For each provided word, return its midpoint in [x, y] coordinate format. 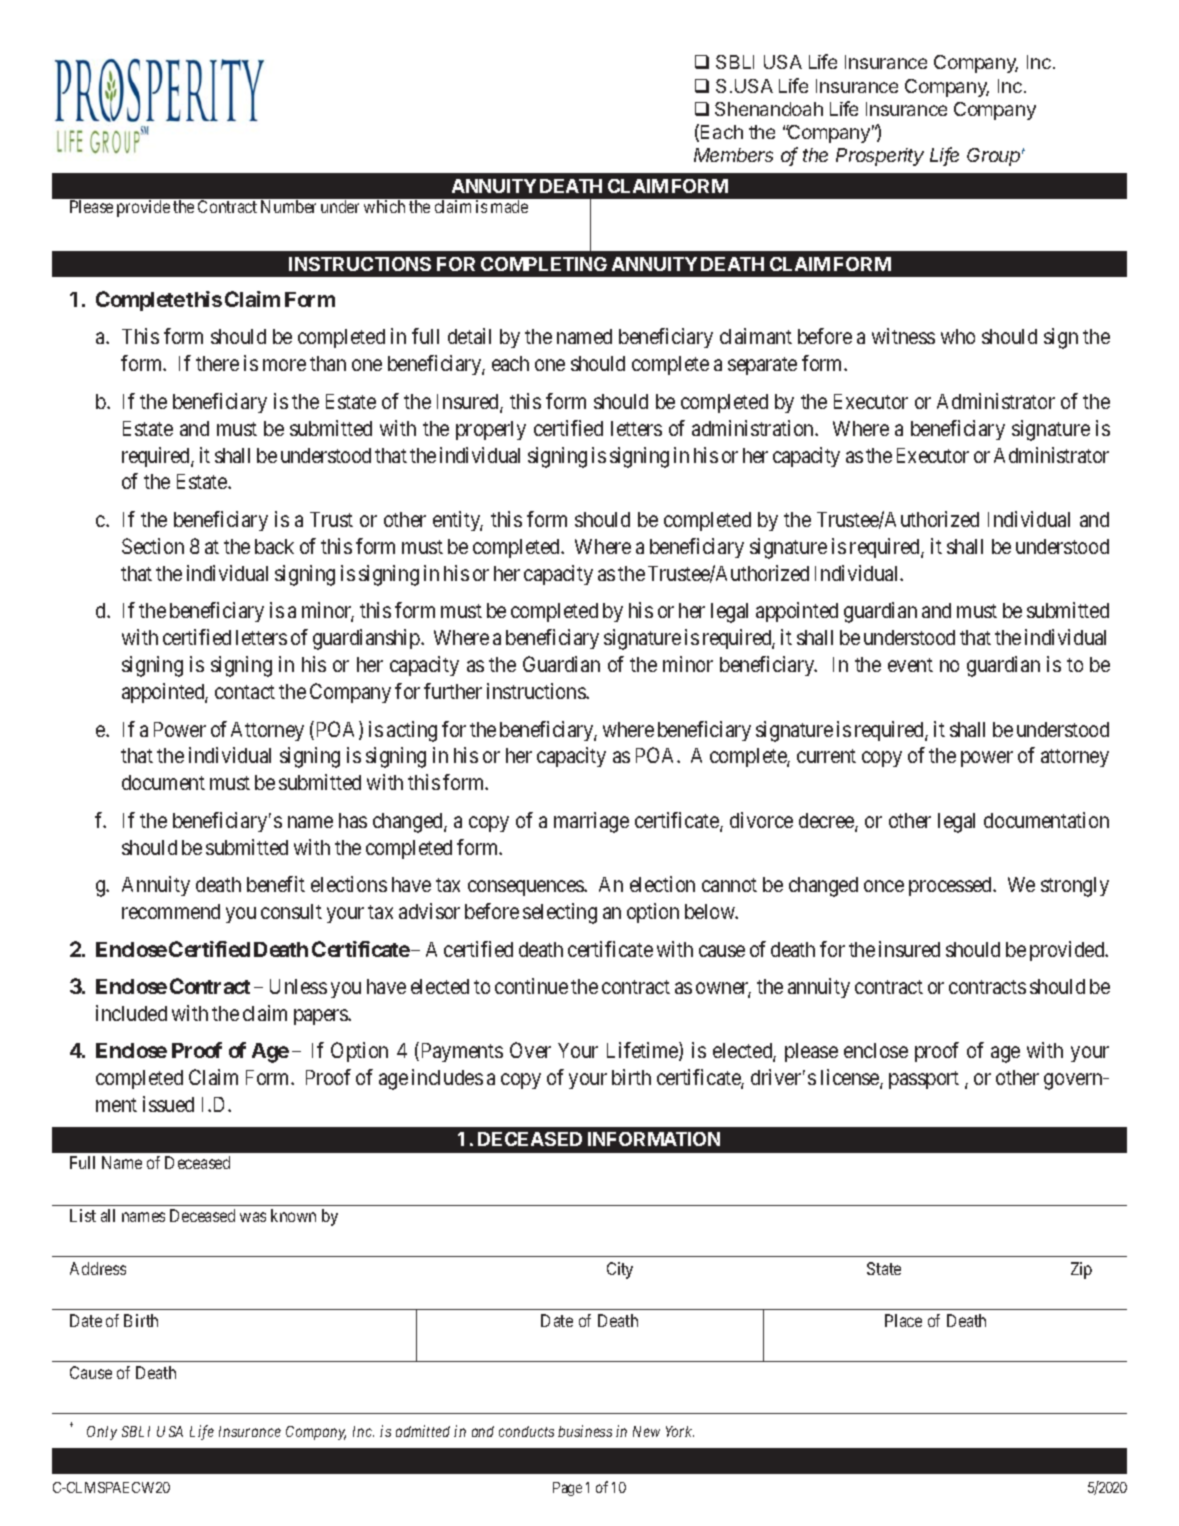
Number [288, 206]
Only [102, 1433]
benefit [276, 884]
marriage [591, 822]
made [509, 206]
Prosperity [880, 157]
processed [952, 886]
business [585, 1431]
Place [903, 1320]
